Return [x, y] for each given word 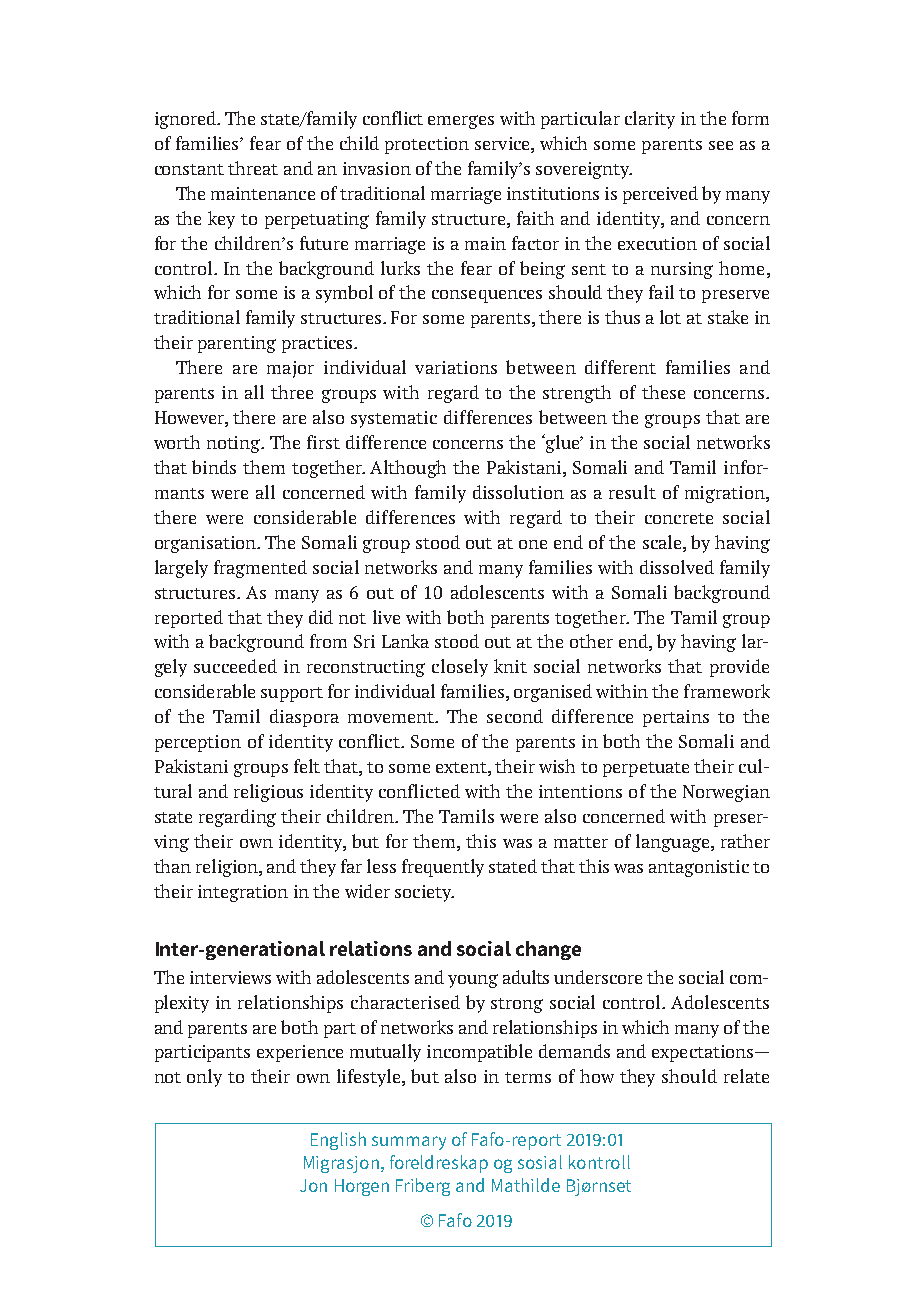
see [721, 145]
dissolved [677, 567]
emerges [461, 122]
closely [460, 668]
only [204, 1078]
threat [253, 168]
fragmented [260, 569]
